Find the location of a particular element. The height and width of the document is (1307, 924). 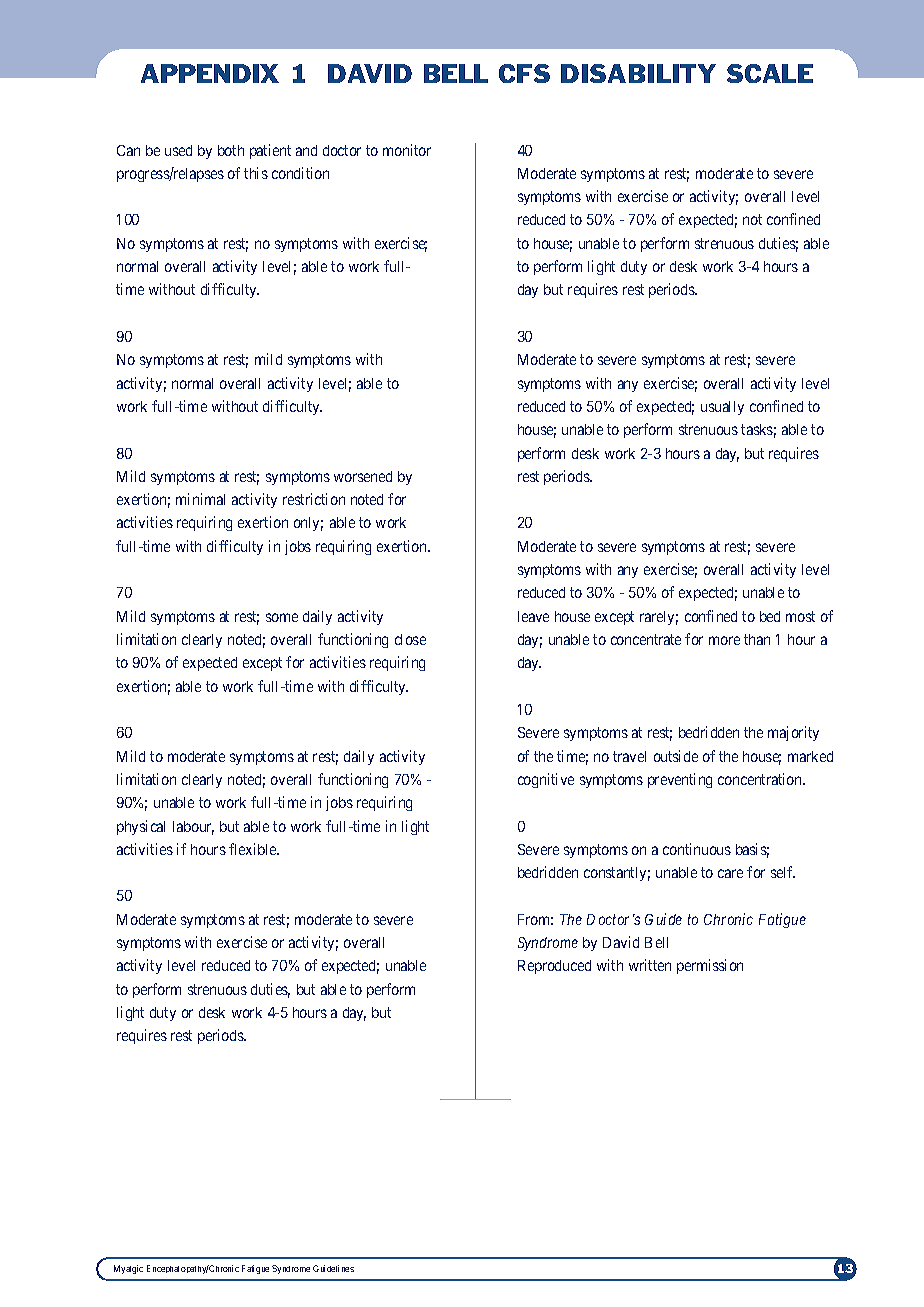

SCALE is located at coordinates (770, 73).
